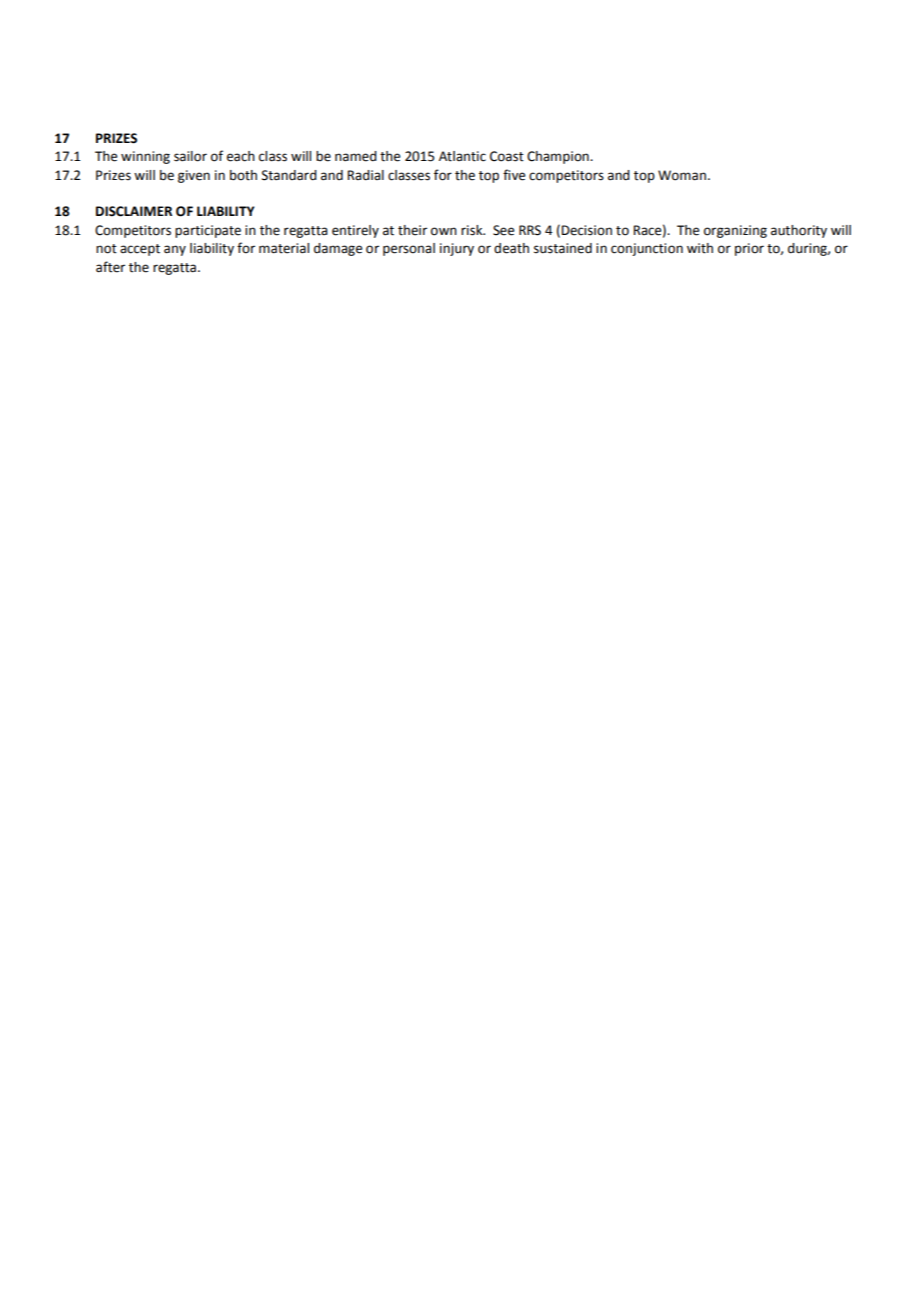 This screenshot has width=924, height=1308. Describe the element at coordinates (457, 249) in the screenshot. I see `injury` at that location.
